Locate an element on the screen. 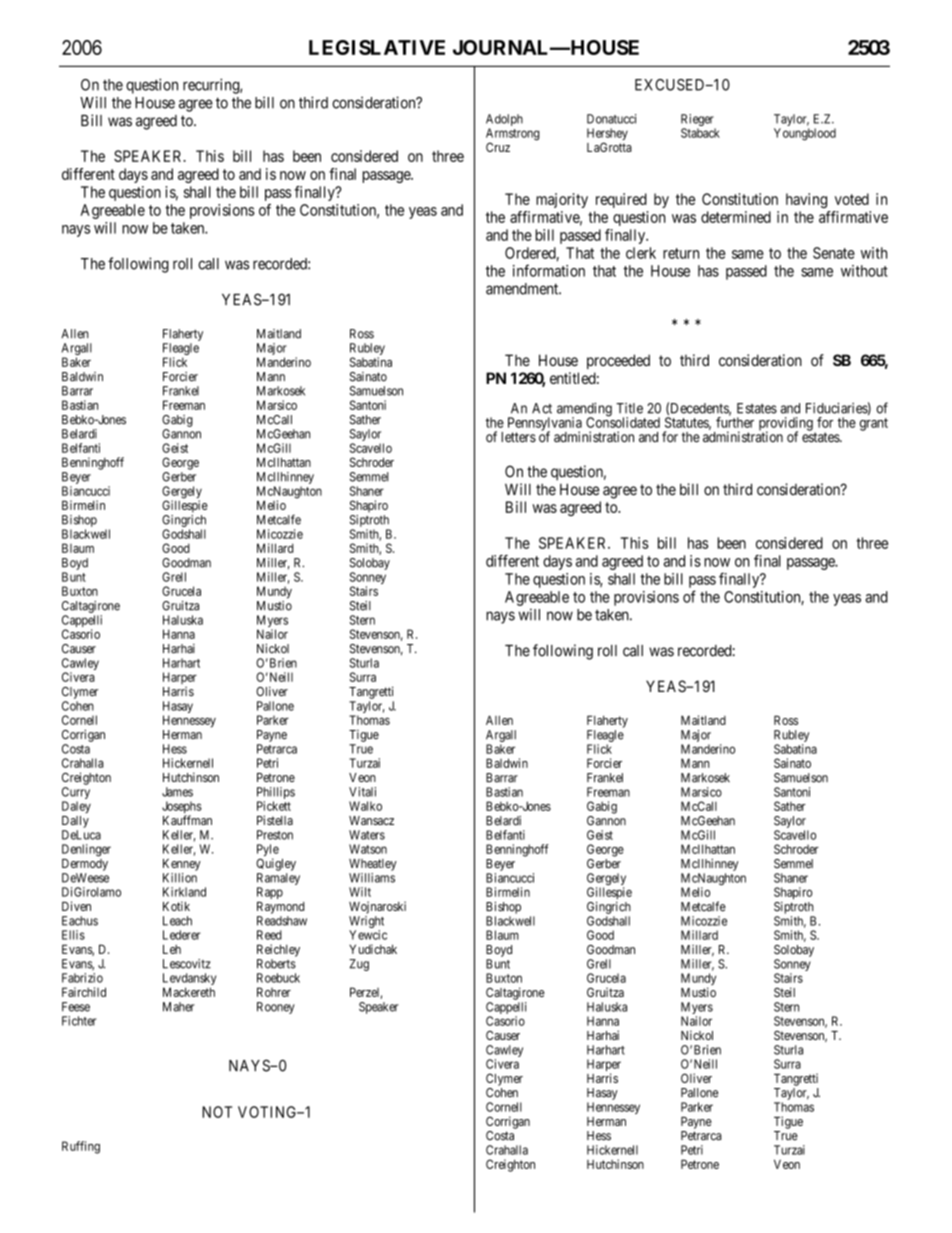  Adolph is located at coordinates (504, 121).
